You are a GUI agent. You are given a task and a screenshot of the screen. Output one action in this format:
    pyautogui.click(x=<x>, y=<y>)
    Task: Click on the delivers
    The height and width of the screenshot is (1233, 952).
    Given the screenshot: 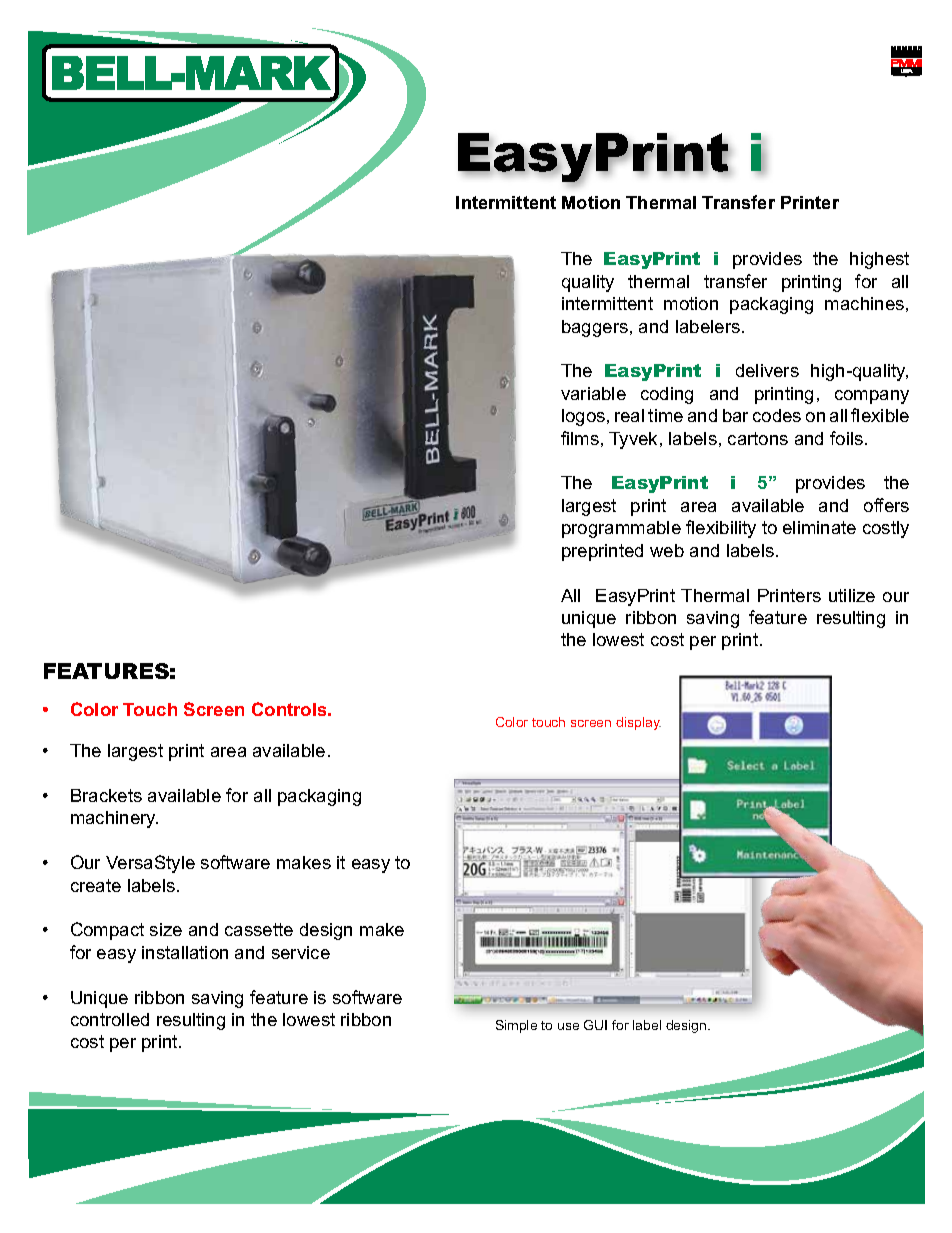 What is the action you would take?
    pyautogui.click(x=767, y=370)
